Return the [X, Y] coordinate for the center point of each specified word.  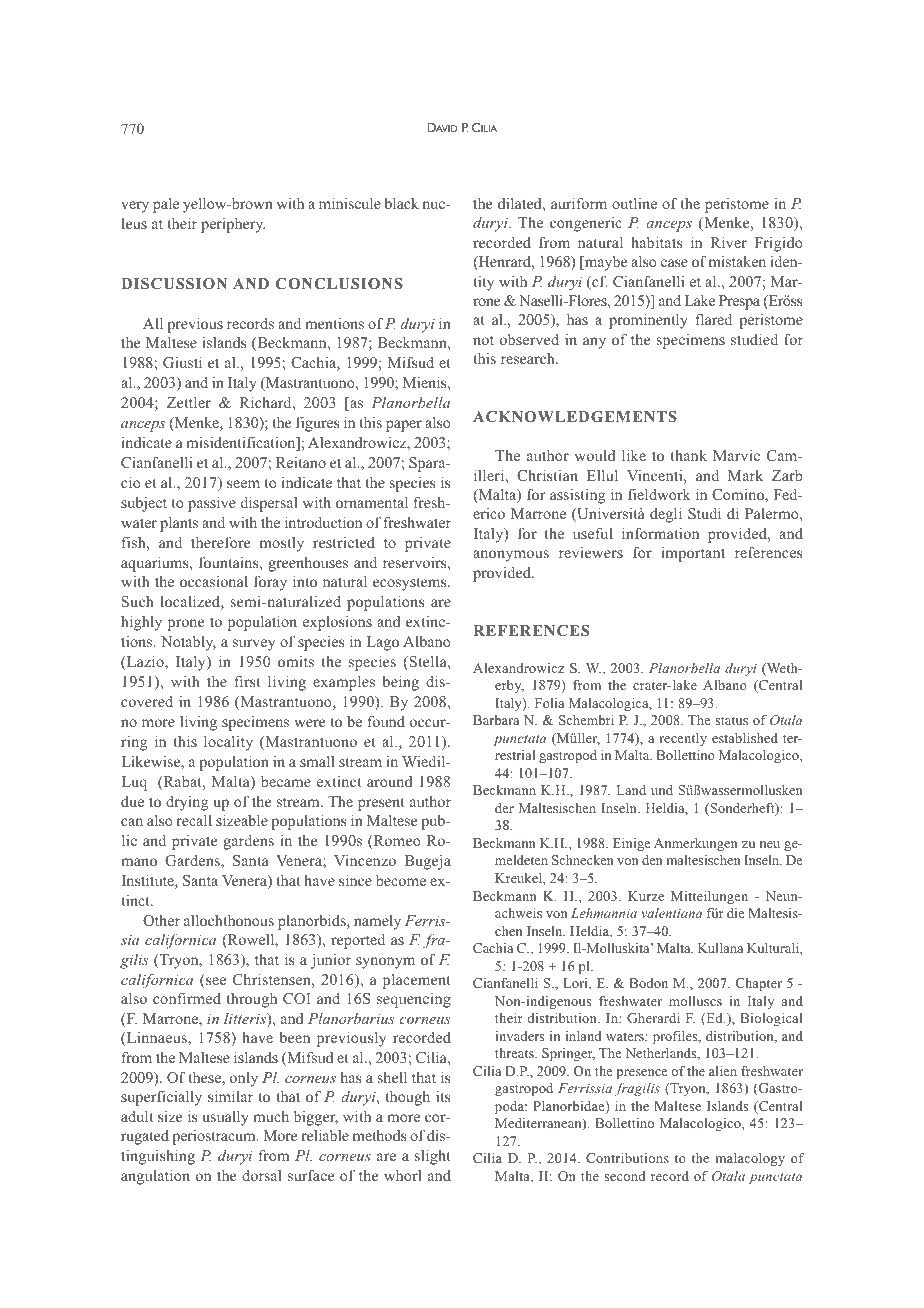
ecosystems [411, 584]
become [401, 880]
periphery [233, 225]
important [693, 554]
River [728, 242]
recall [194, 820]
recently [683, 739]
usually [225, 1118]
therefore [220, 542]
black [401, 203]
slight [432, 1157]
